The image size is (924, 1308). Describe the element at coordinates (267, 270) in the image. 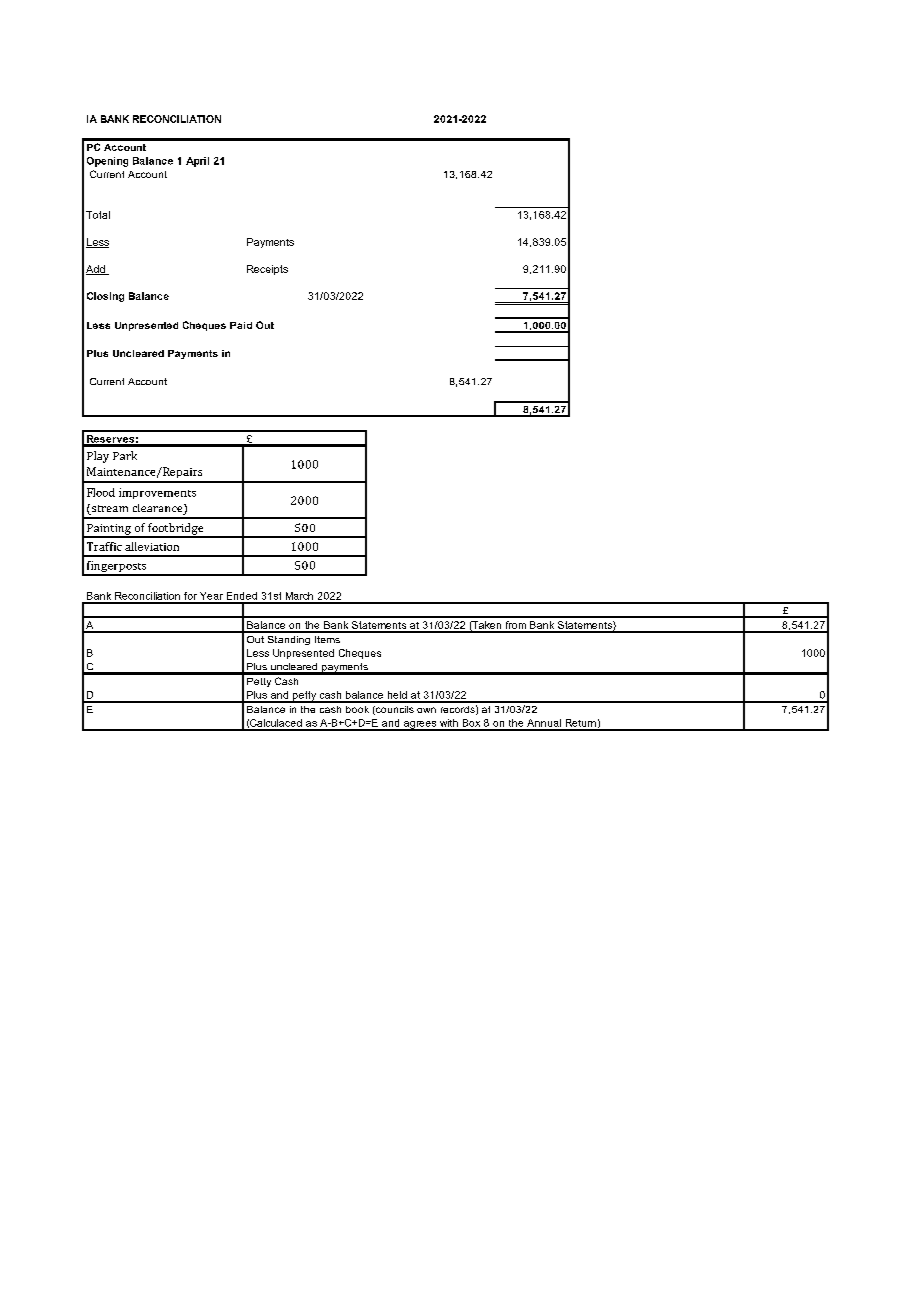

I see `Receipts` at that location.
